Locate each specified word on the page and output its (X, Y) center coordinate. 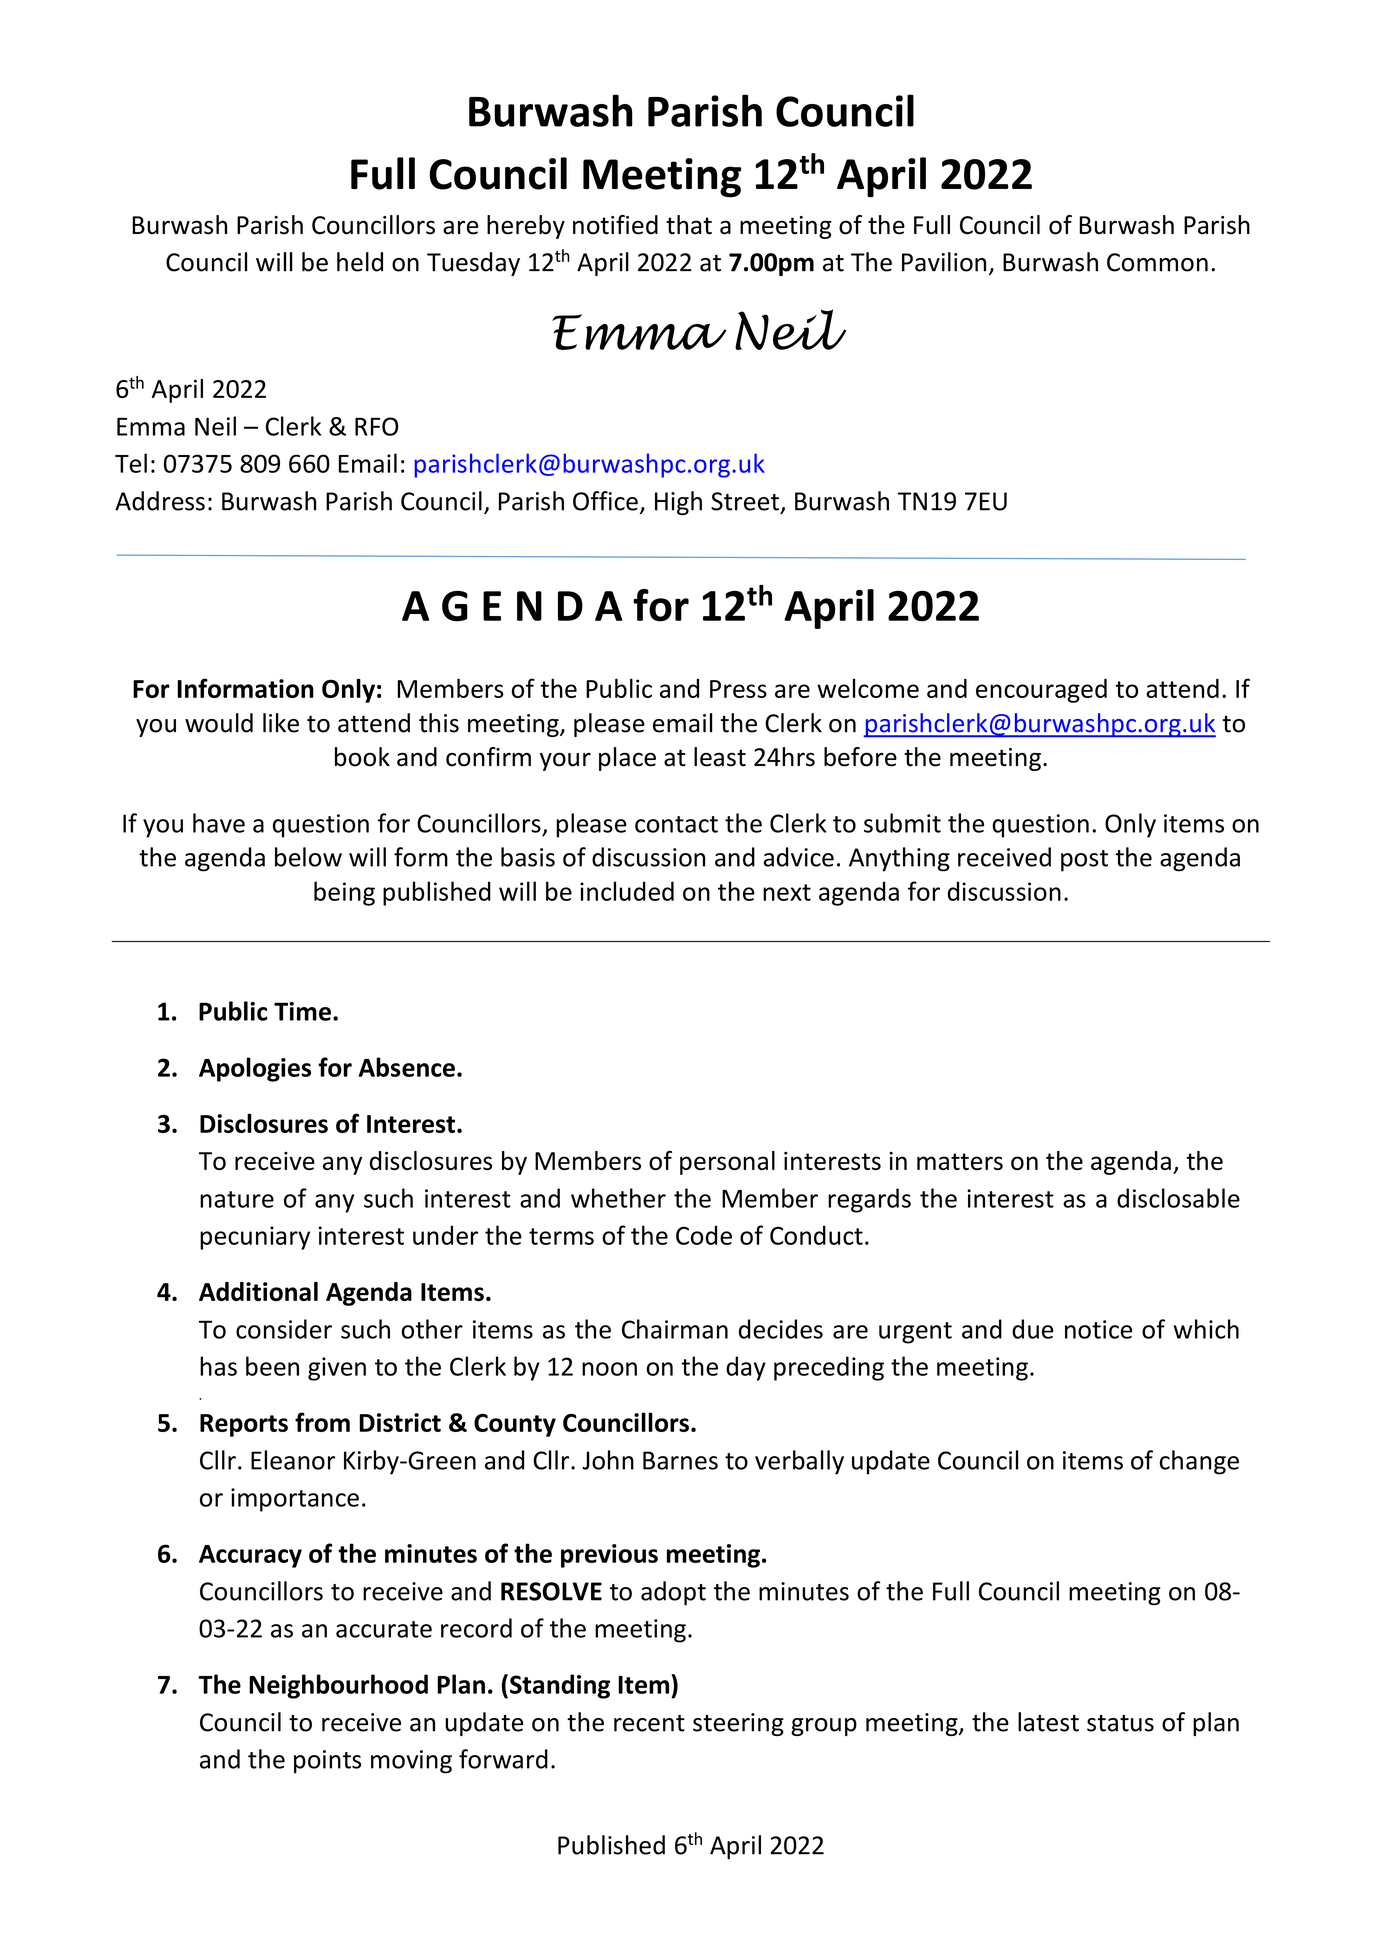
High (678, 503)
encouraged (1041, 691)
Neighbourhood (338, 1686)
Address (160, 501)
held (360, 262)
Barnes (680, 1460)
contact (676, 824)
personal (727, 1163)
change (1199, 1462)
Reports (244, 1425)
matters (960, 1161)
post (1084, 861)
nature (237, 1199)
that (689, 225)
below (308, 857)
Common (1157, 262)
